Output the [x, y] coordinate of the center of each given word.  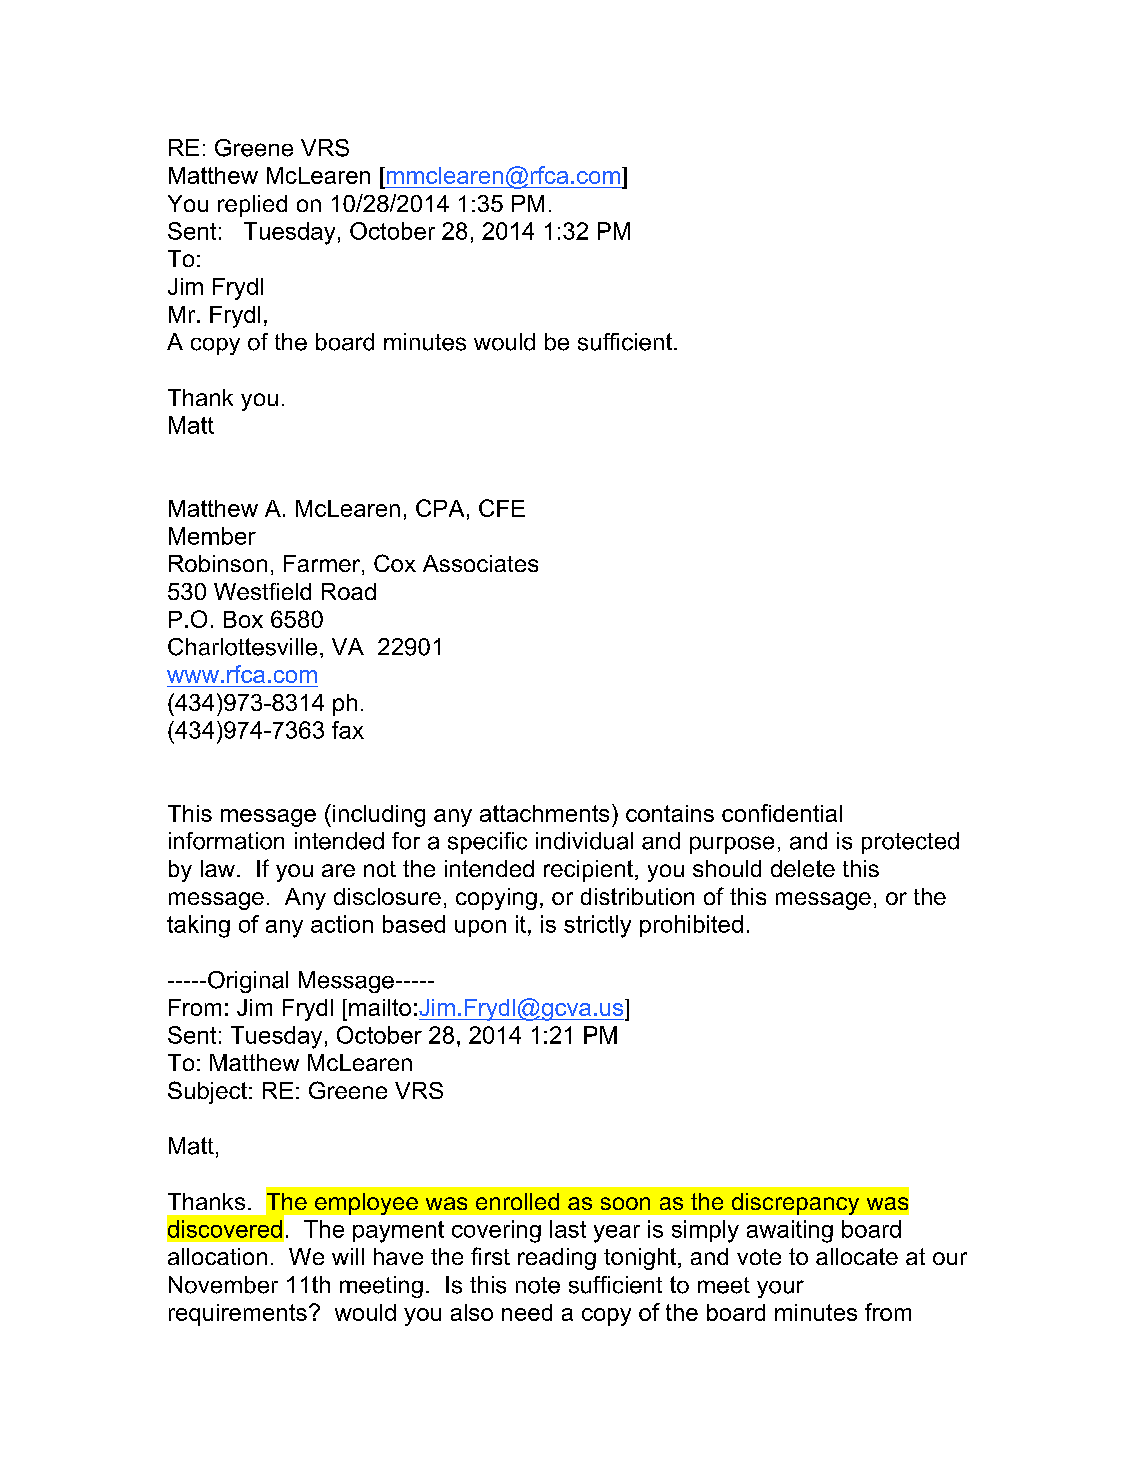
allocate [857, 1256]
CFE [502, 508]
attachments [544, 813]
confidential [782, 813]
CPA [440, 508]
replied [252, 206]
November [223, 1285]
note [538, 1285]
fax [348, 730]
